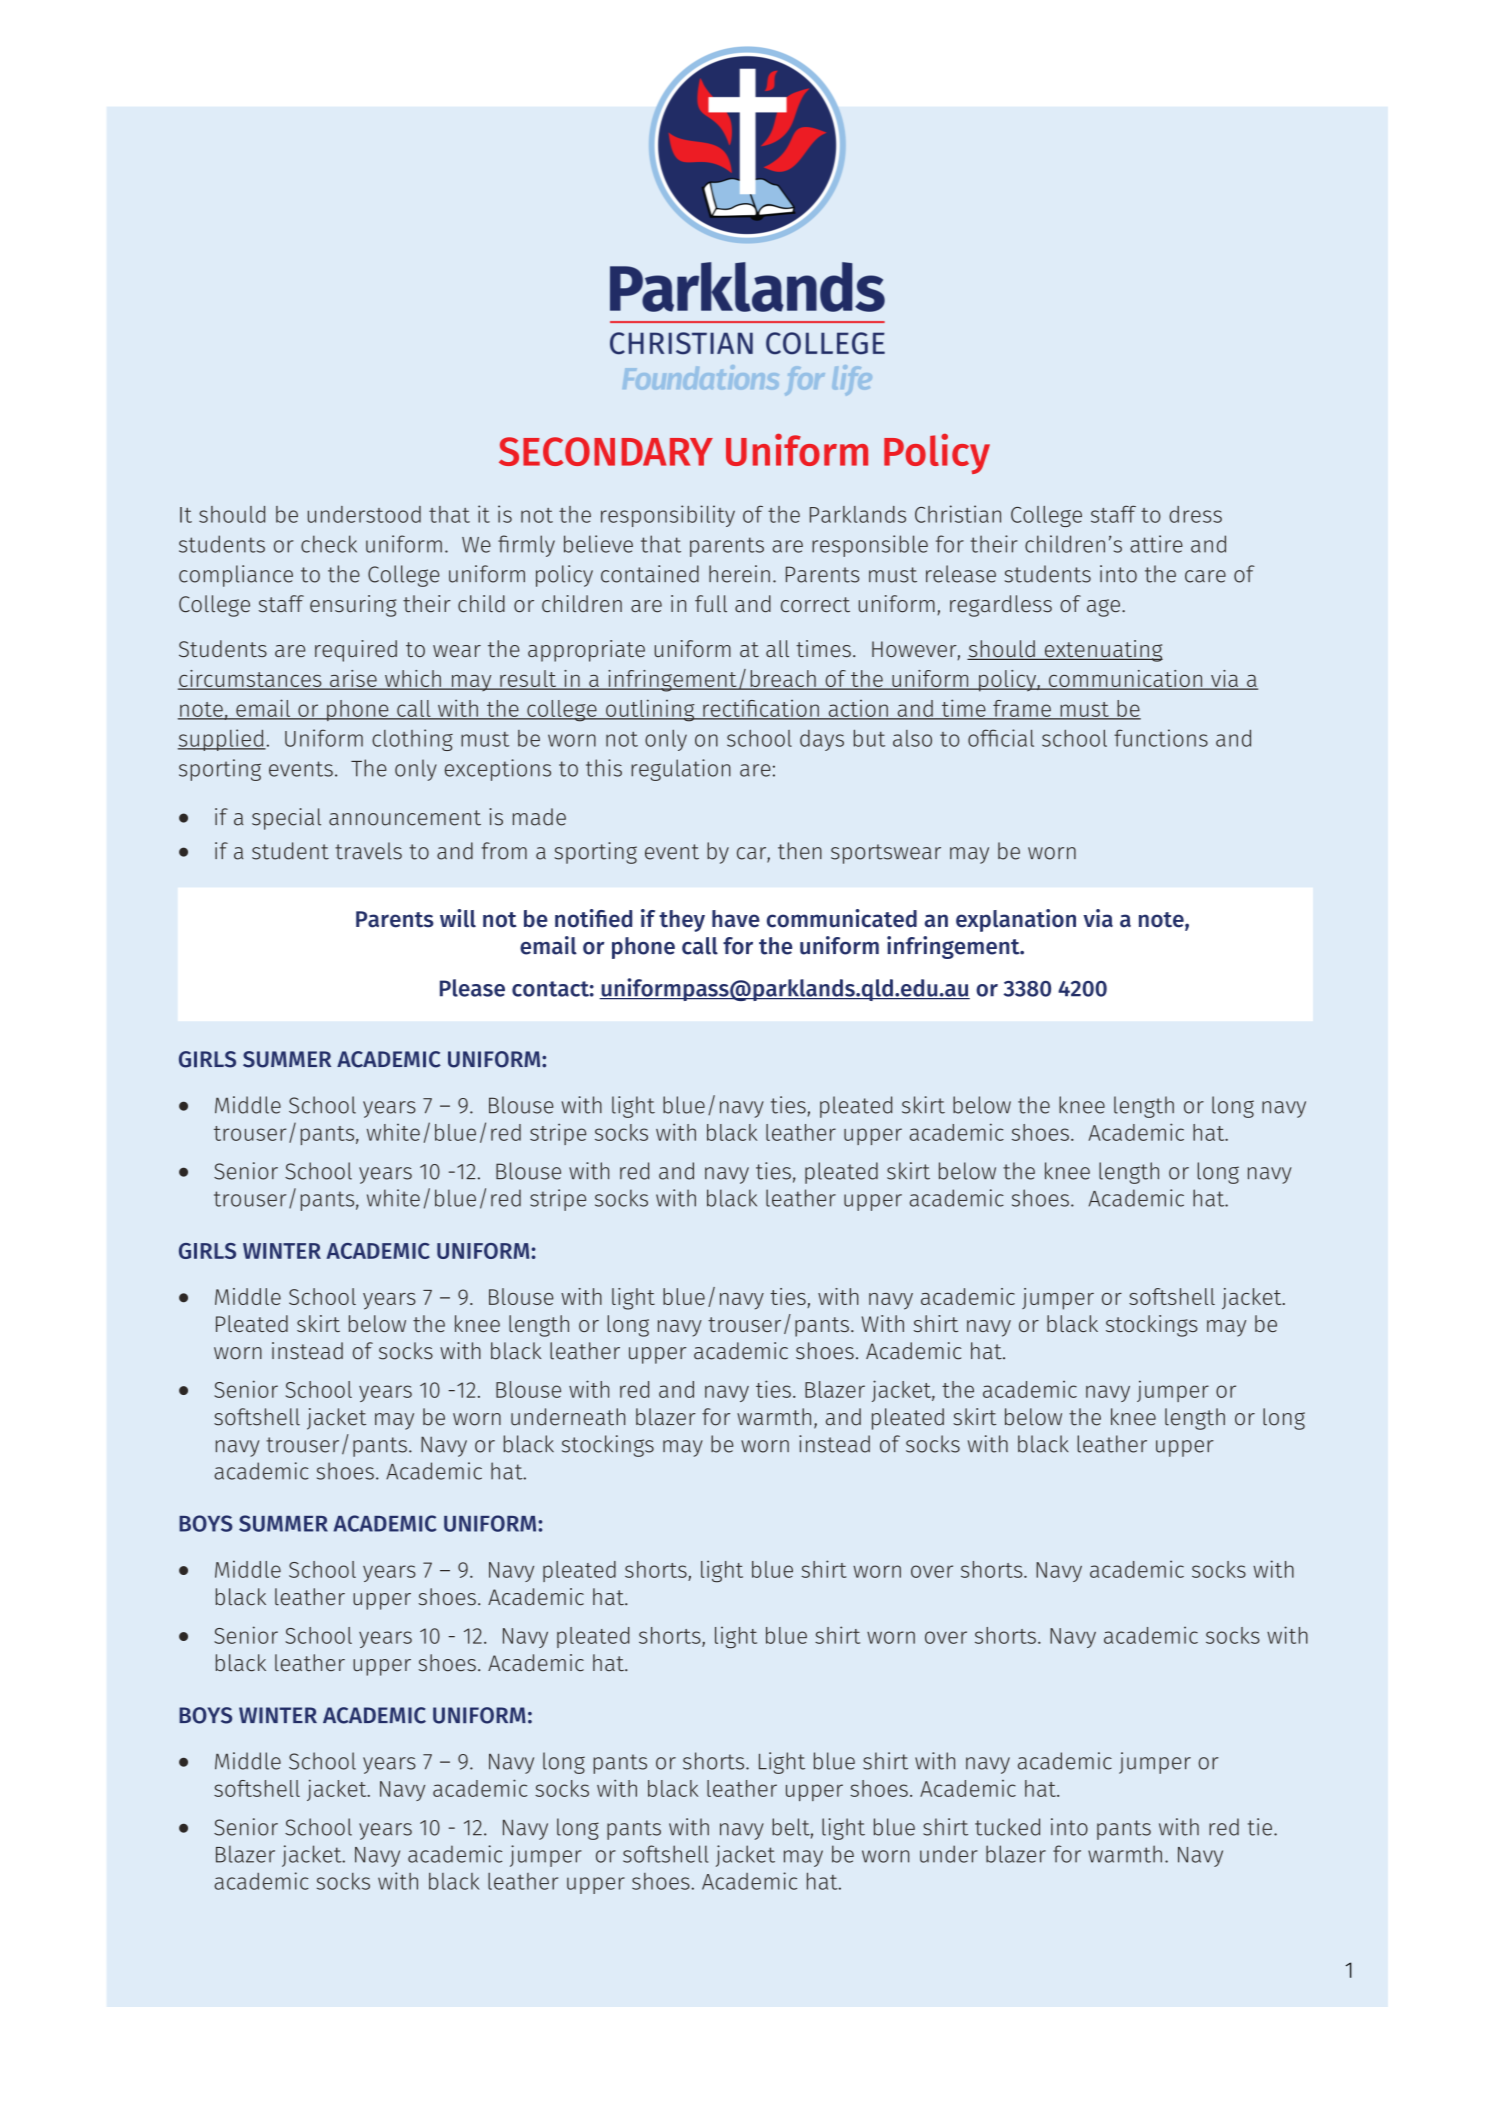 The height and width of the screenshot is (2114, 1495). Describe the element at coordinates (1007, 1827) in the screenshot. I see `tucked` at that location.
